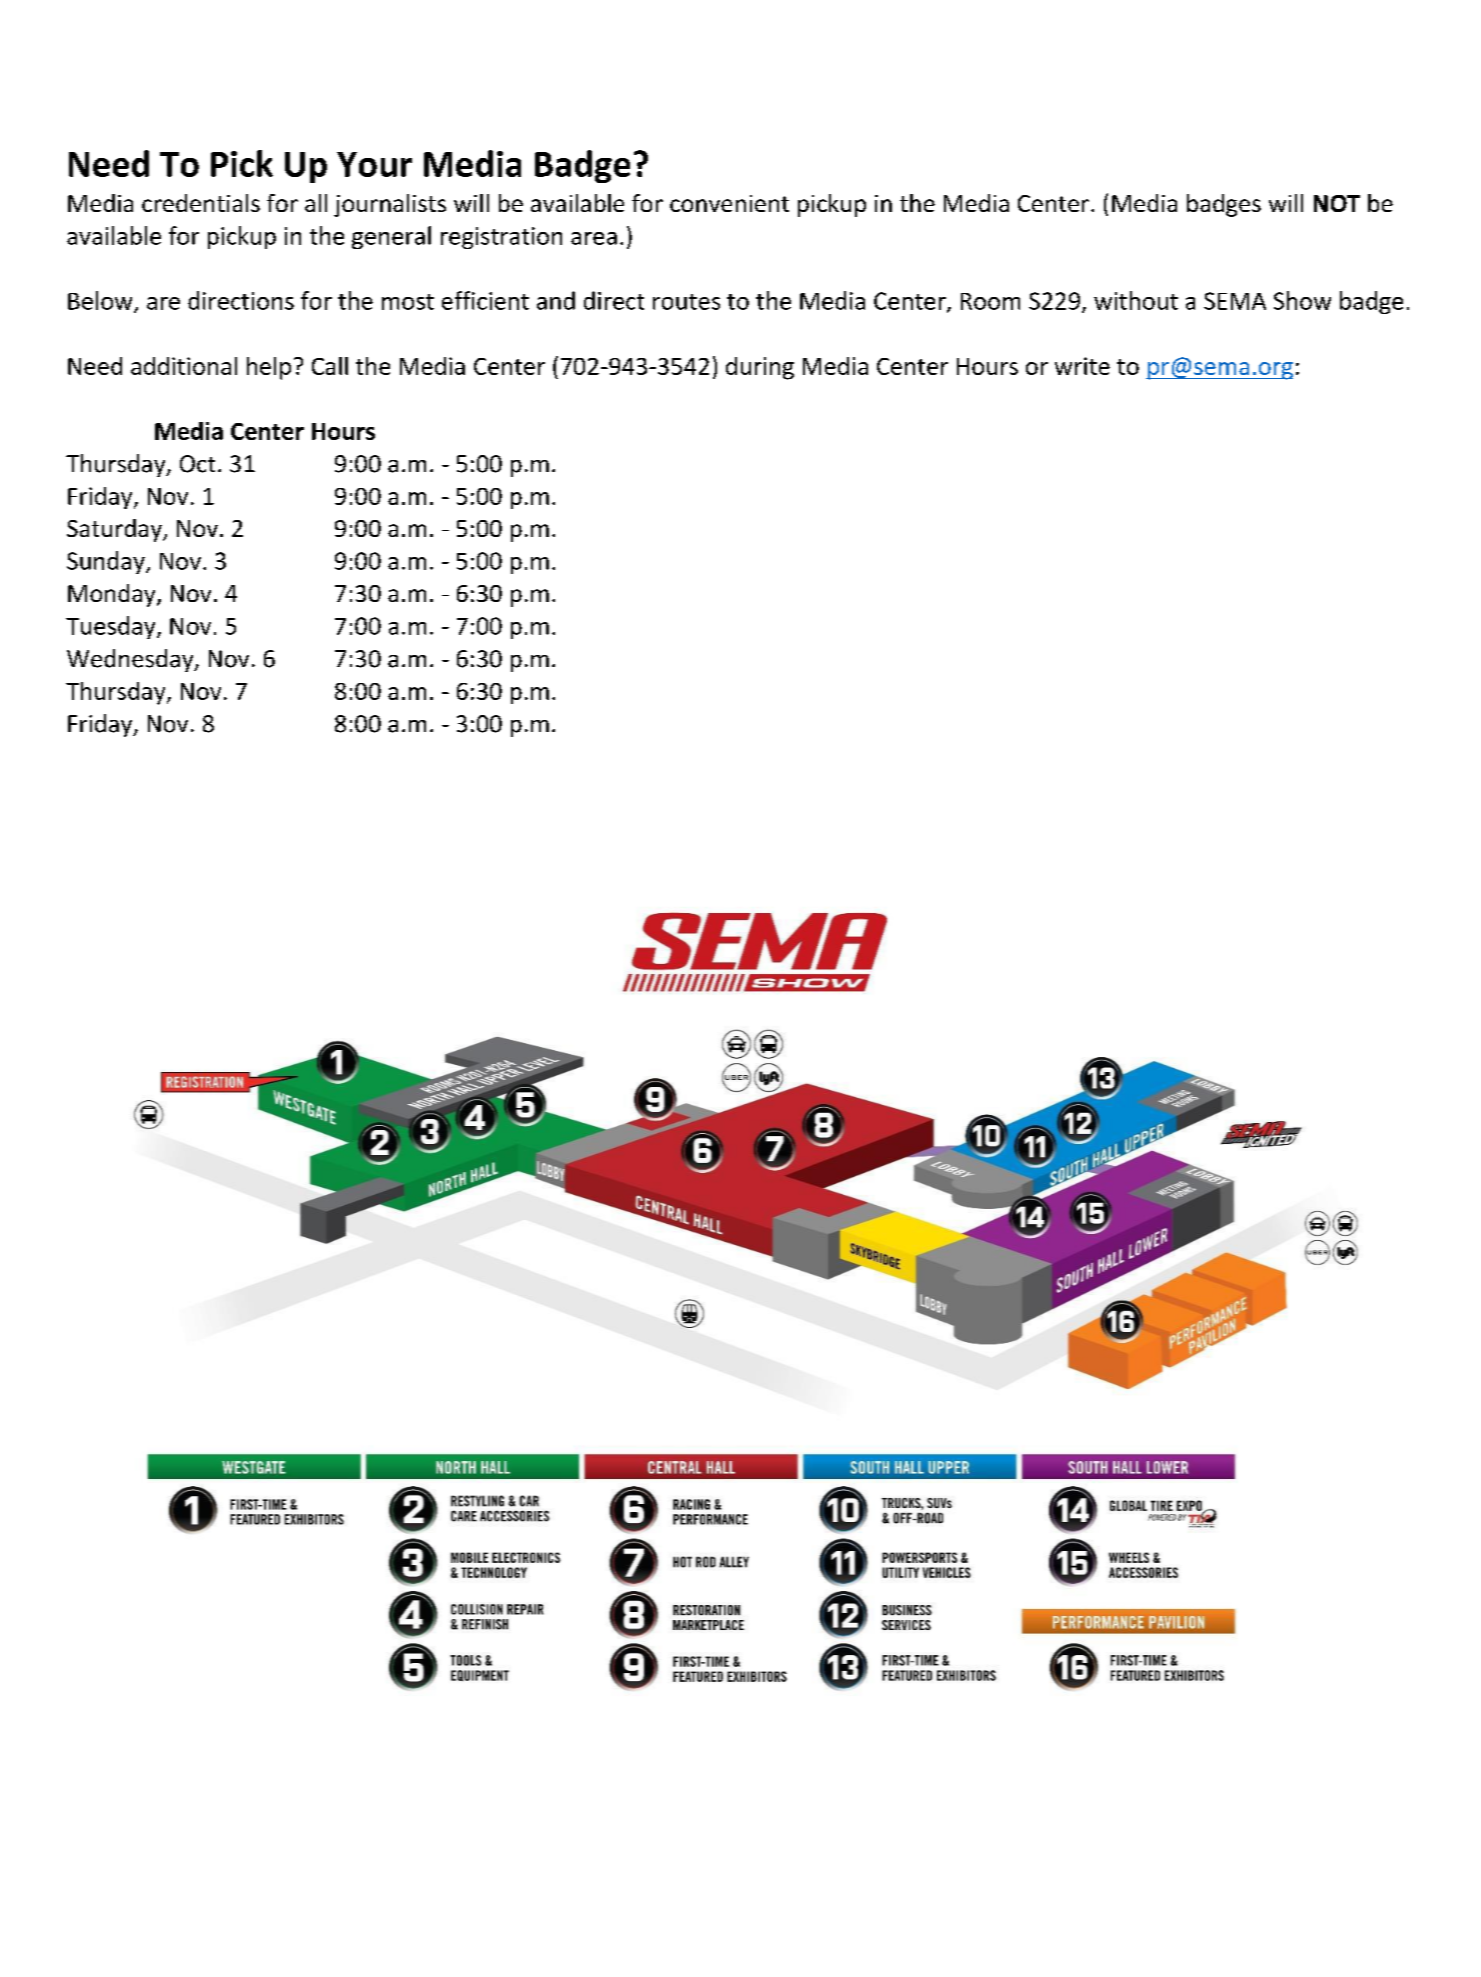  I want to click on convenient, so click(729, 203).
